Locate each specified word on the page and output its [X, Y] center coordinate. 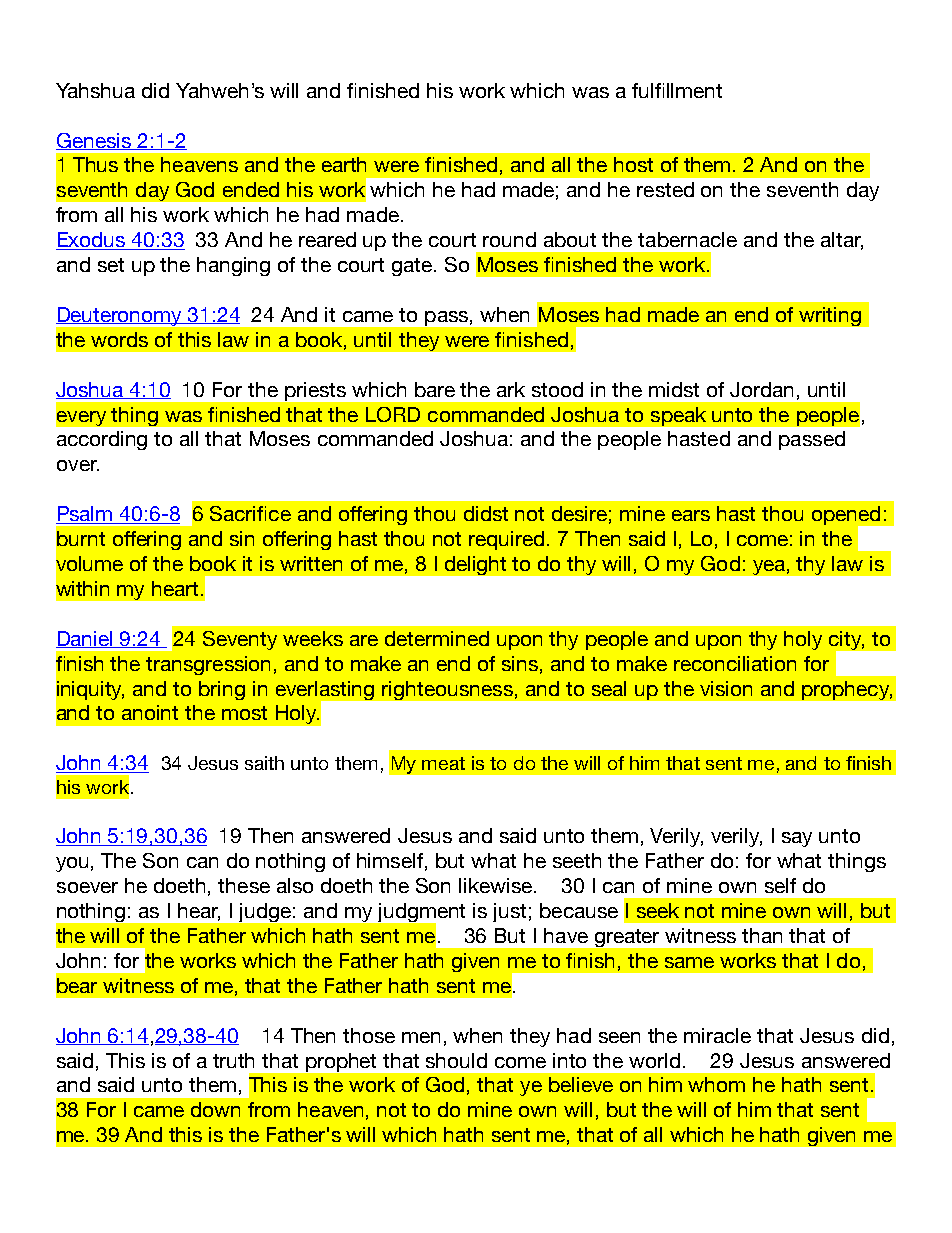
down [215, 1109]
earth [344, 164]
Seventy [240, 640]
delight [475, 565]
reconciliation [735, 663]
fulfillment [677, 90]
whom [716, 1084]
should [456, 1060]
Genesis [95, 141]
